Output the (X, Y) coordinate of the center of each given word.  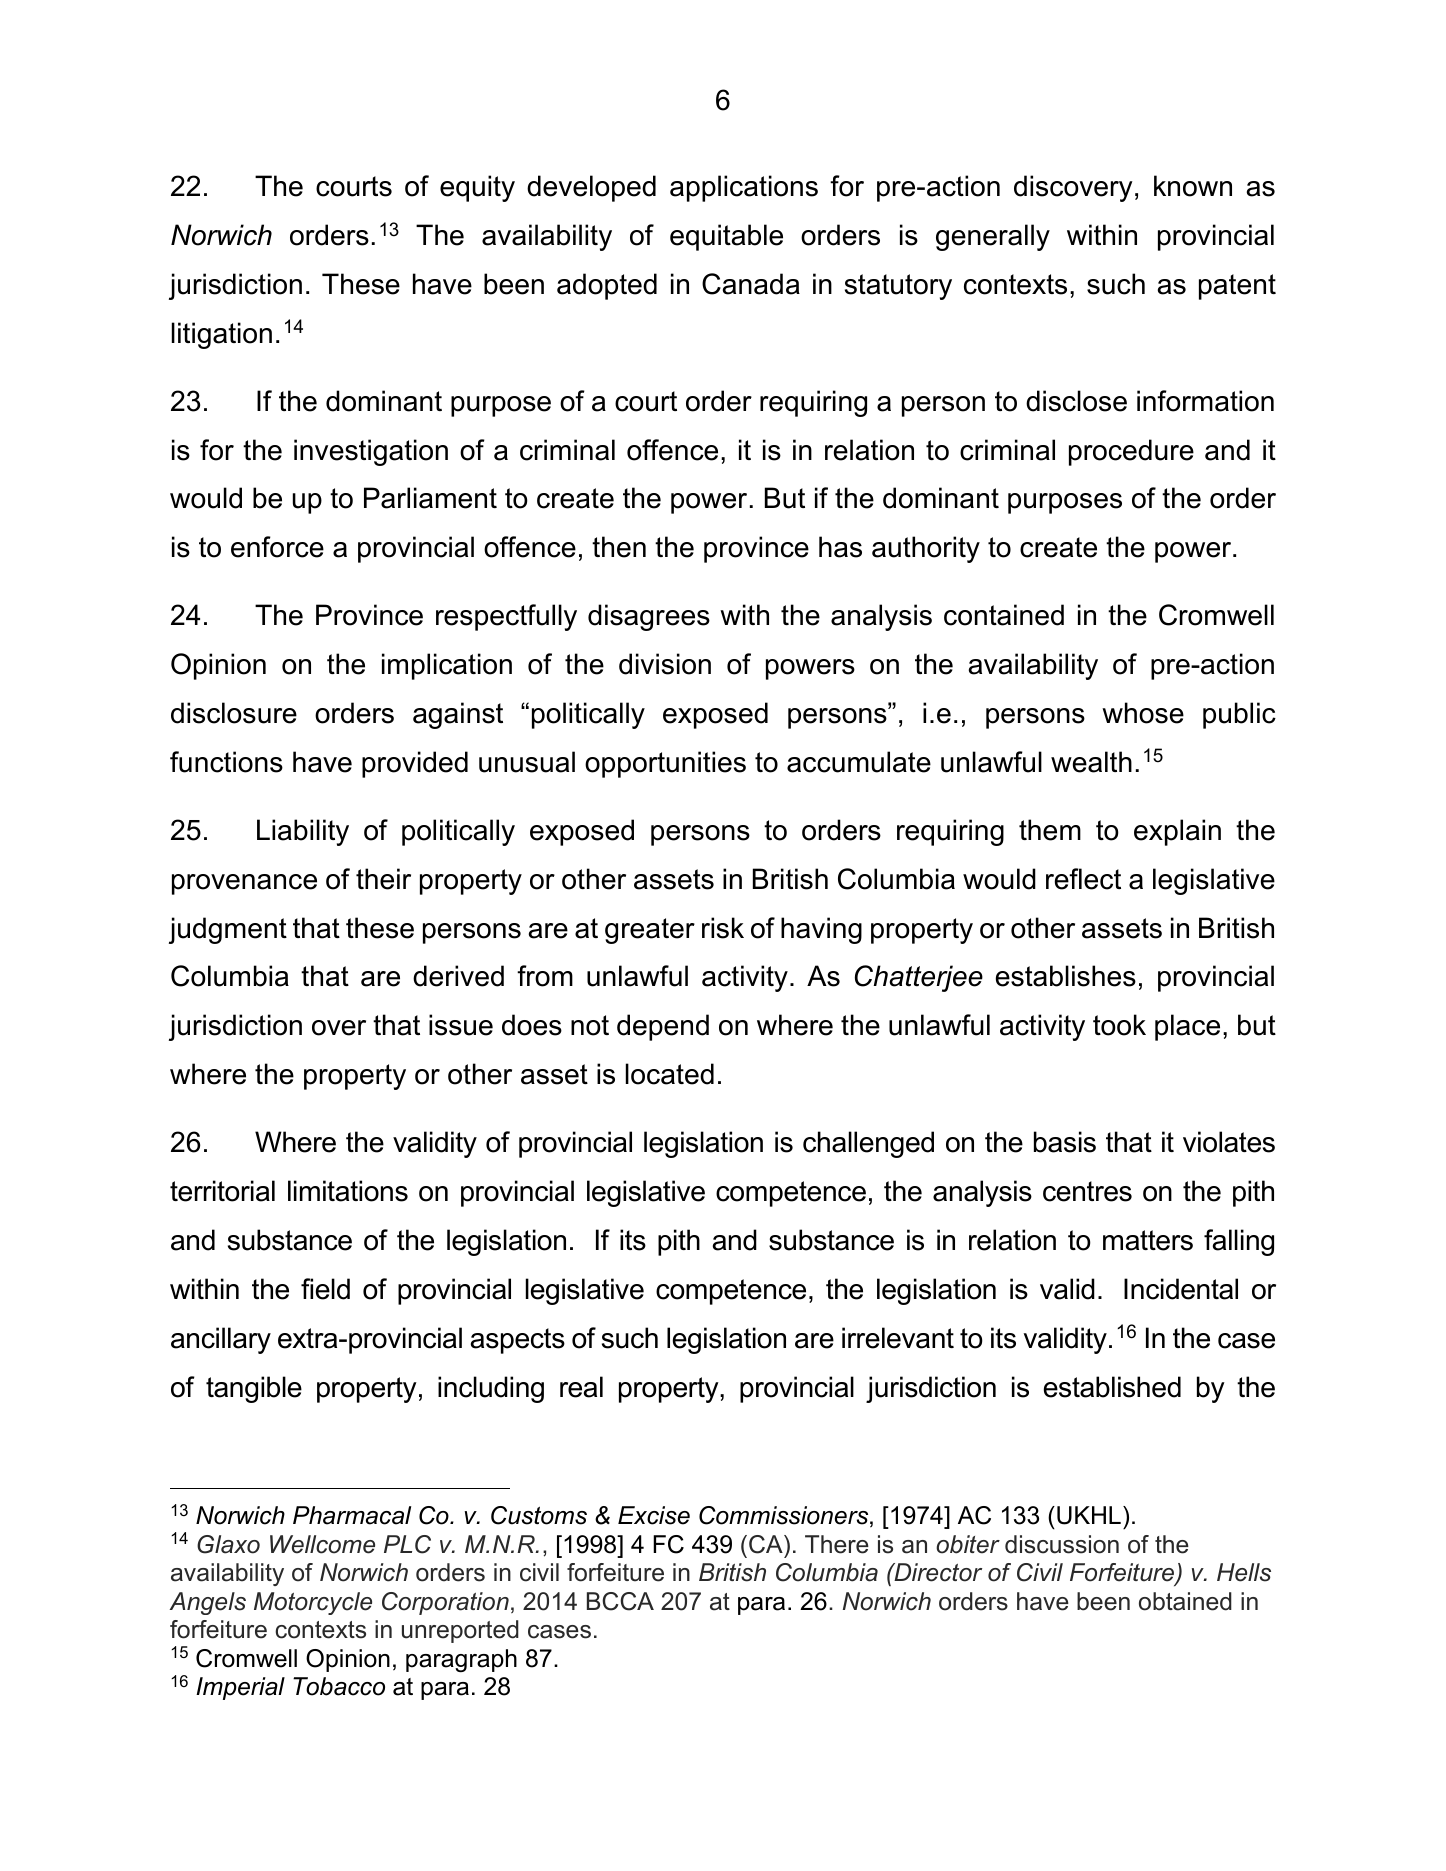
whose (1143, 713)
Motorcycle (313, 1603)
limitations (348, 1191)
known (1193, 186)
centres (1087, 1191)
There (837, 1544)
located (670, 1074)
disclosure (234, 713)
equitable (726, 237)
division (665, 664)
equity (477, 188)
